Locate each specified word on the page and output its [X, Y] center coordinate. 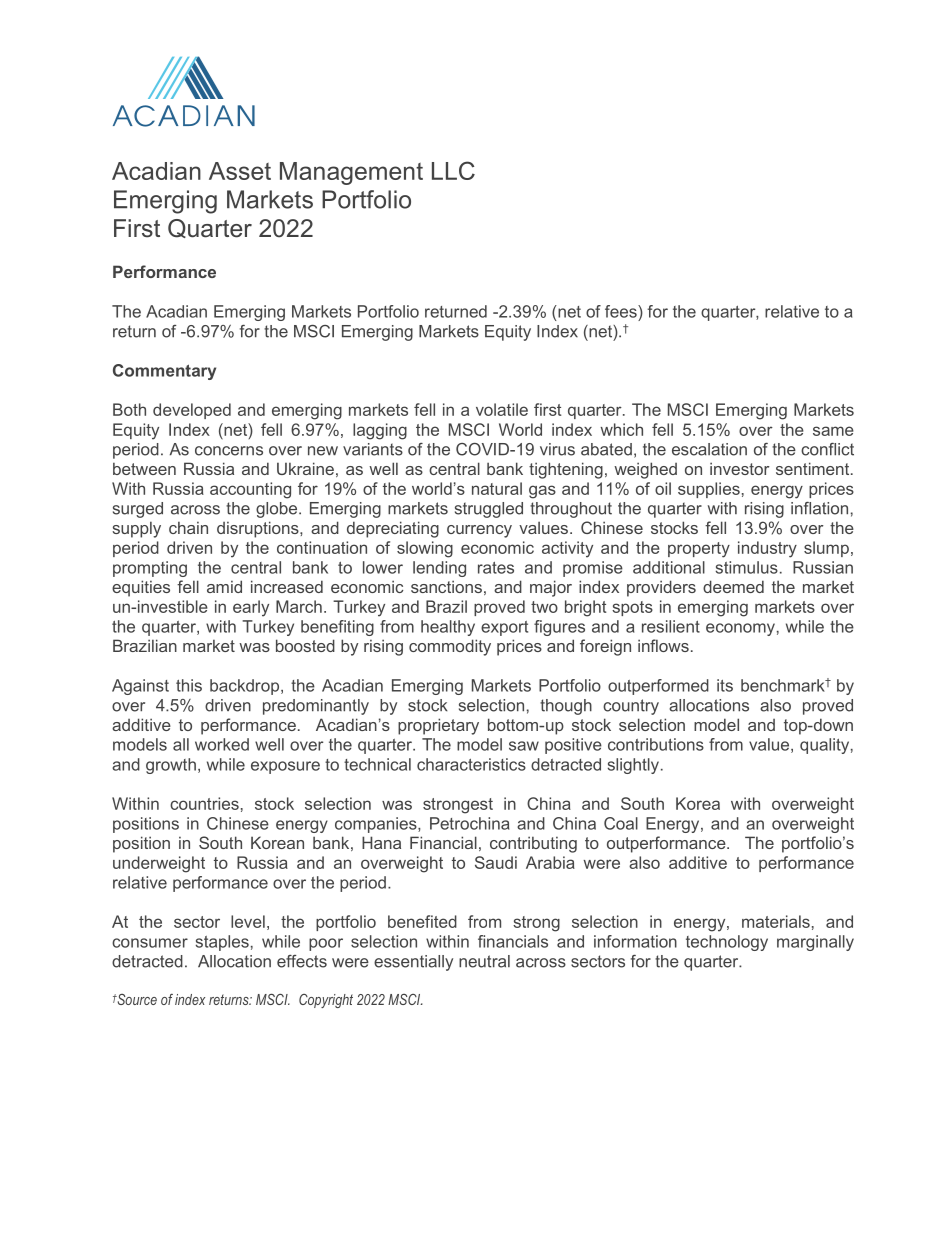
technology [727, 943]
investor [740, 468]
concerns [229, 451]
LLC [453, 170]
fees [622, 311]
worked [222, 744]
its [725, 685]
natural [497, 488]
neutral [484, 961]
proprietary [438, 726]
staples [222, 943]
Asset [240, 171]
